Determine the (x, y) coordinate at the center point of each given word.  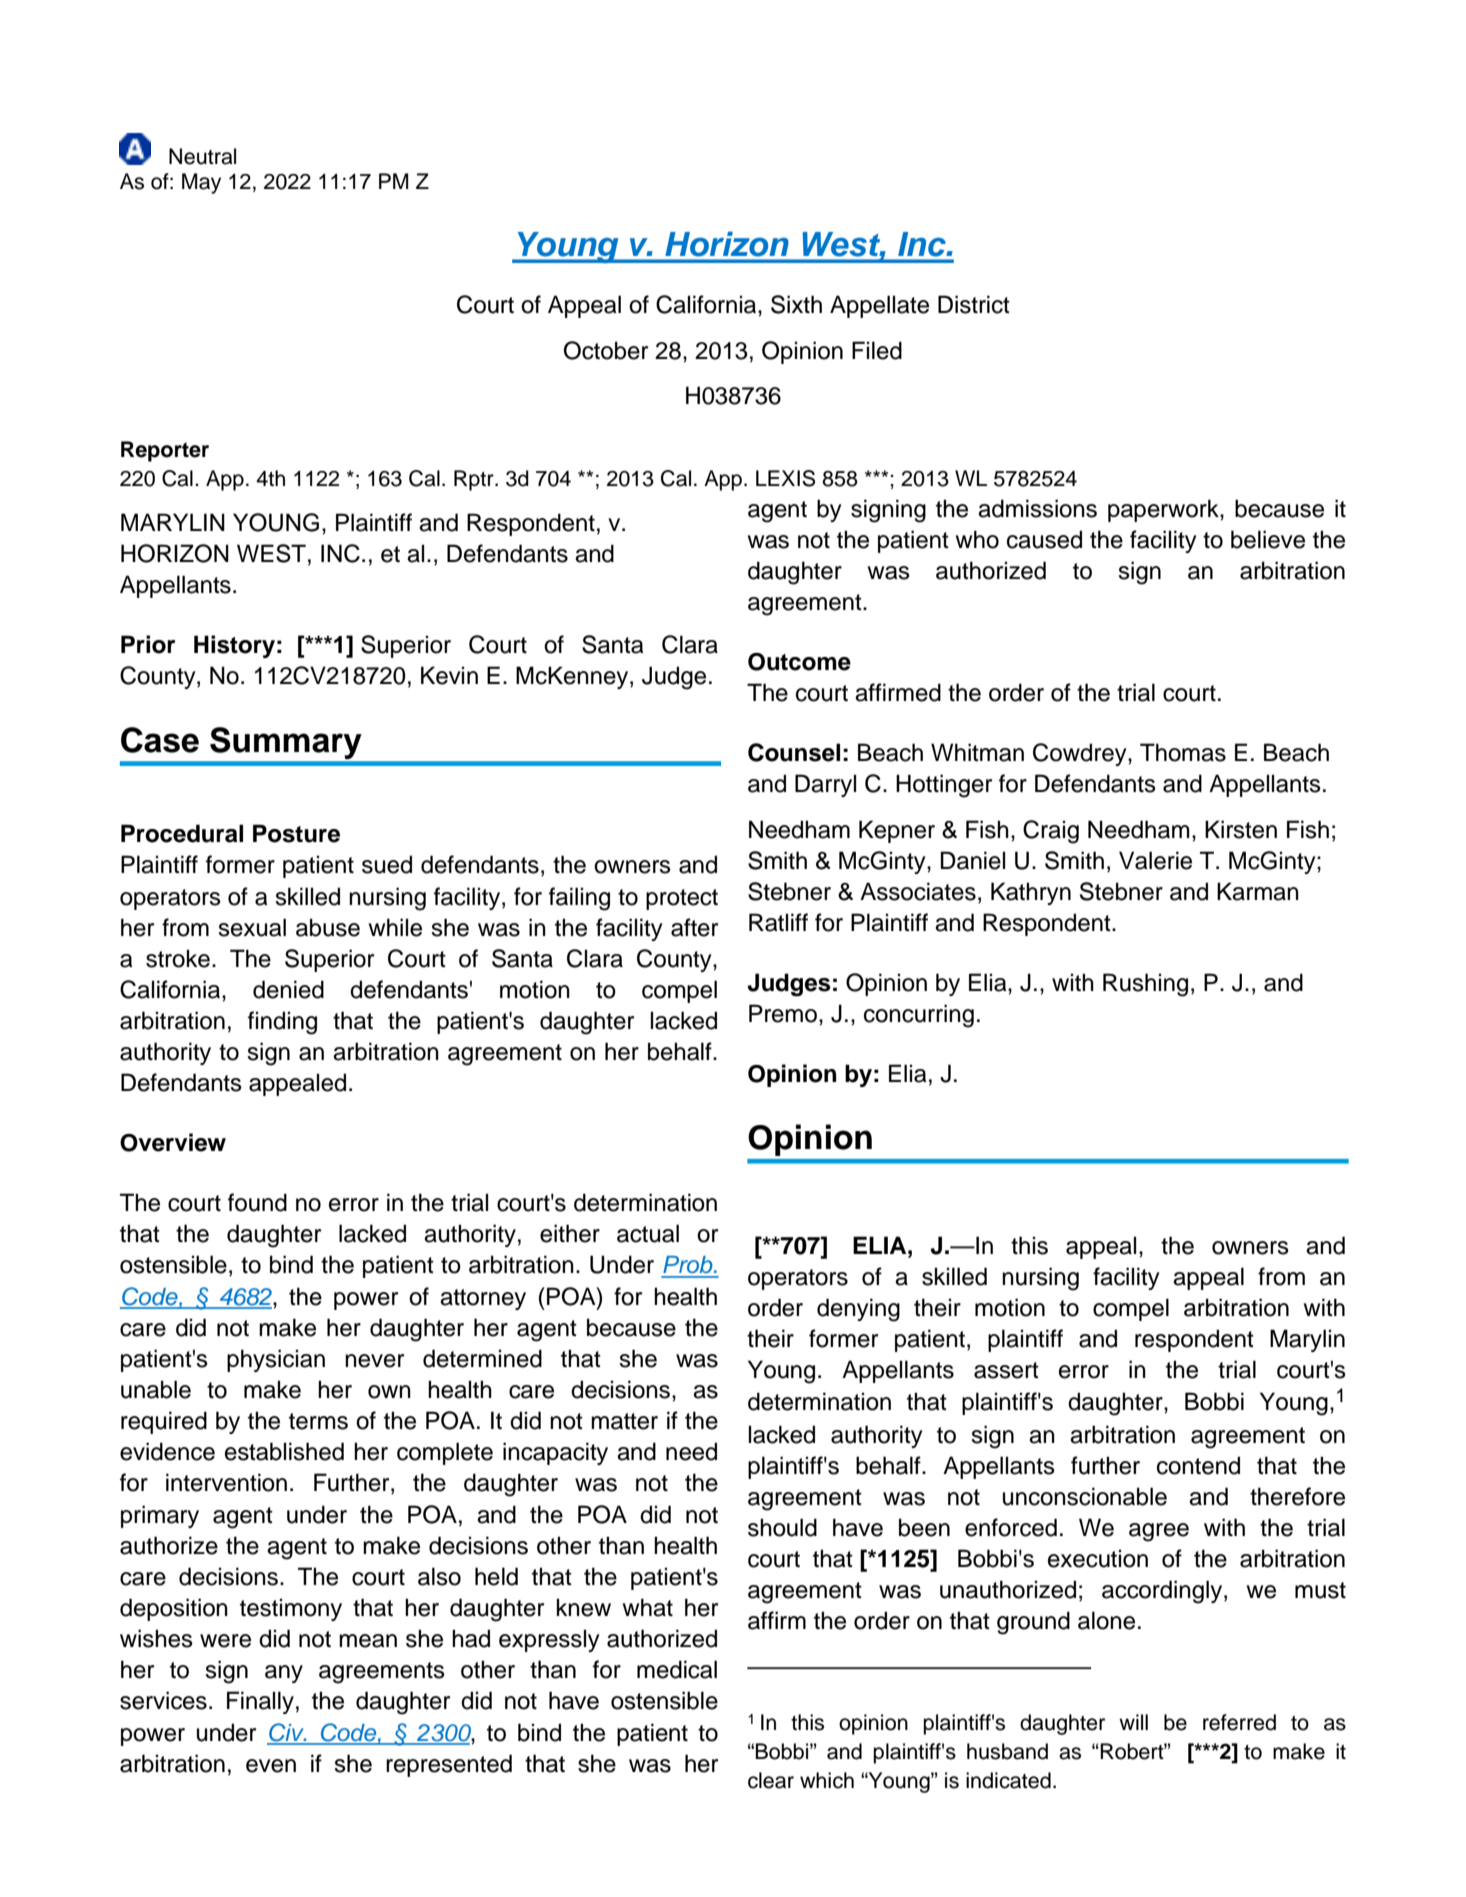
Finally (260, 1702)
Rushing (1145, 985)
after (694, 927)
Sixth (796, 304)
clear (771, 1780)
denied (288, 989)
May (201, 183)
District (974, 304)
